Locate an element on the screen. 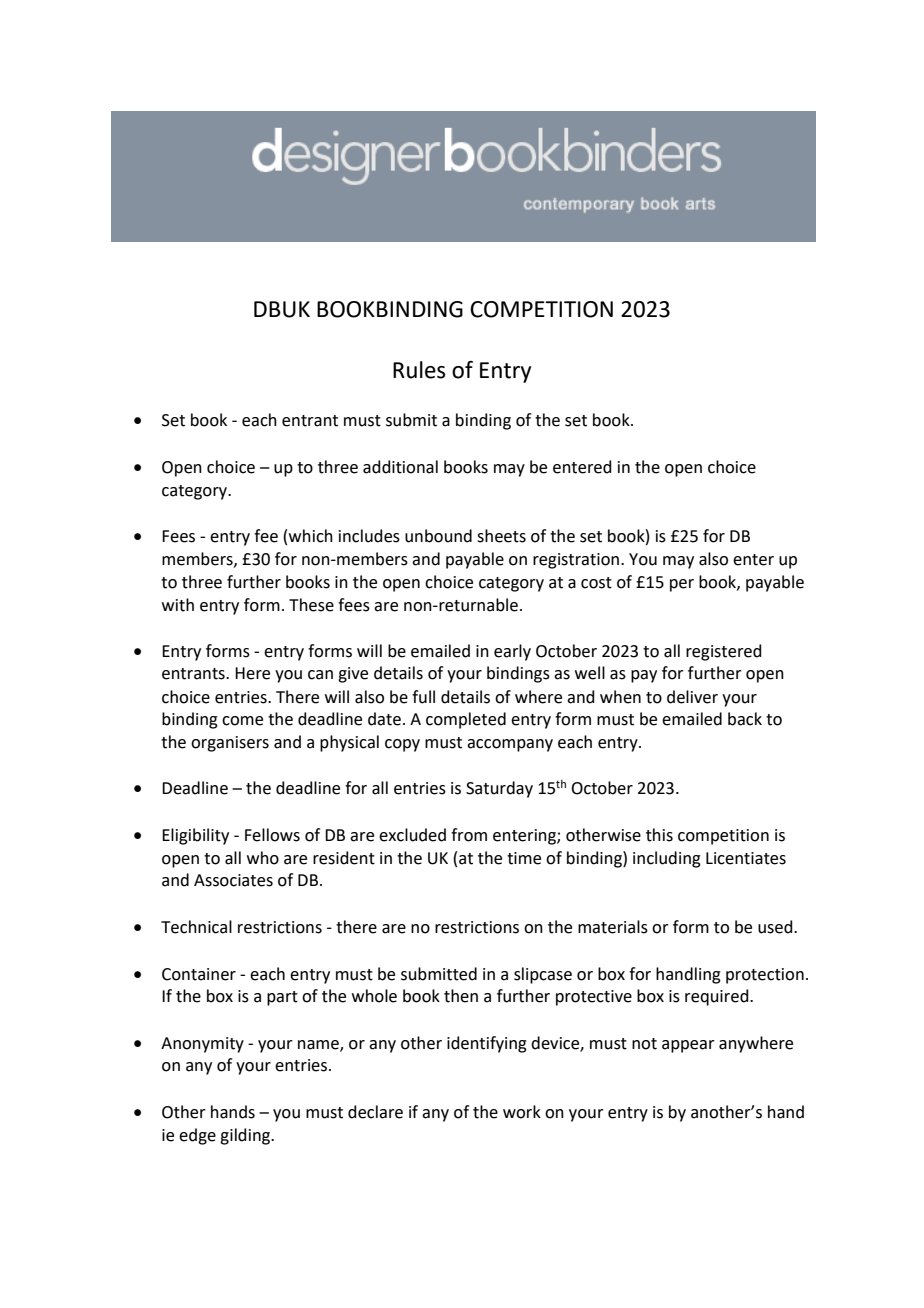 The image size is (924, 1308). appear is located at coordinates (688, 1046).
